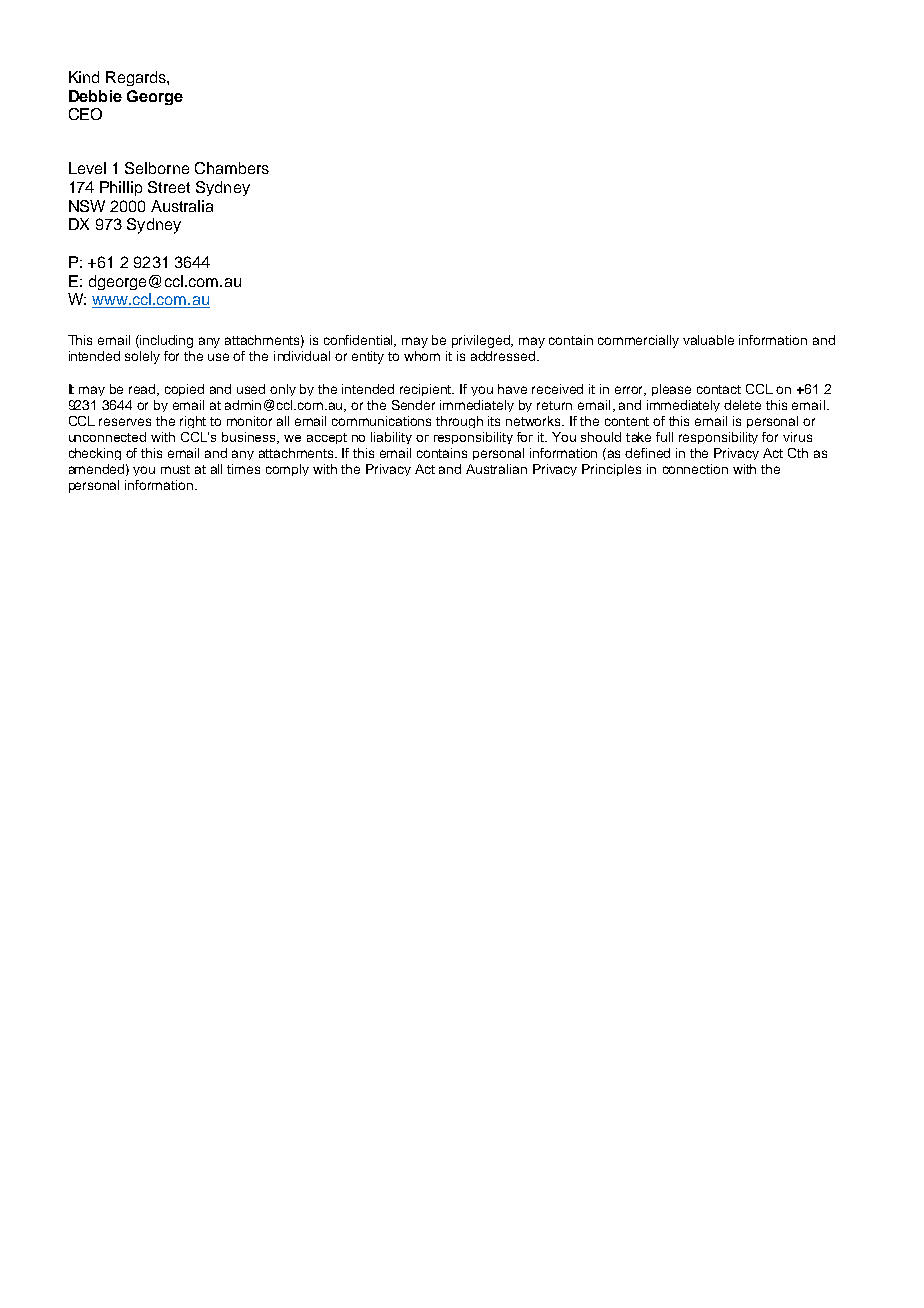 This page has height=1308, width=924. What do you see at coordinates (695, 469) in the page?
I see `connection` at bounding box center [695, 469].
